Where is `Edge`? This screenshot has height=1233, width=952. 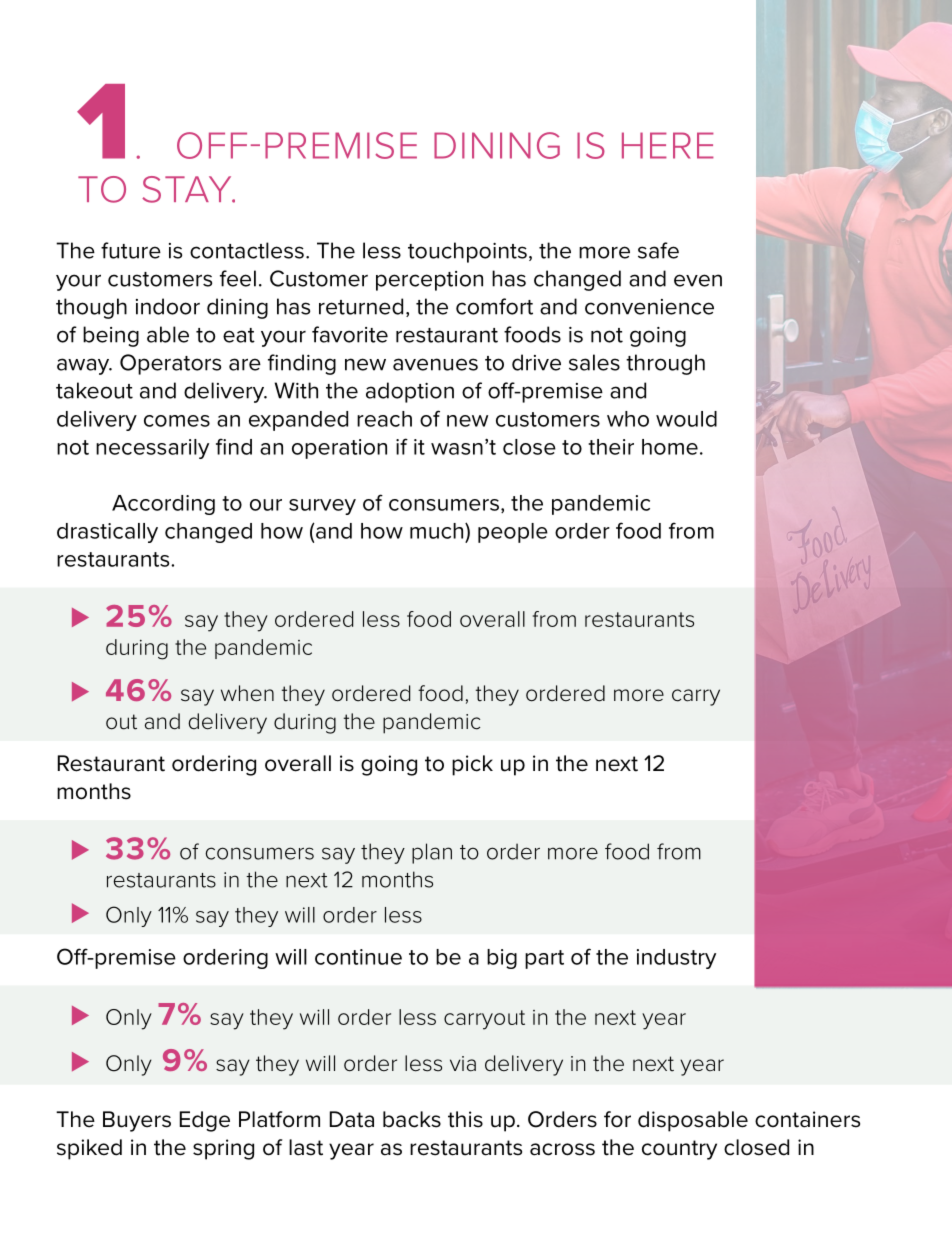 Edge is located at coordinates (205, 1121).
